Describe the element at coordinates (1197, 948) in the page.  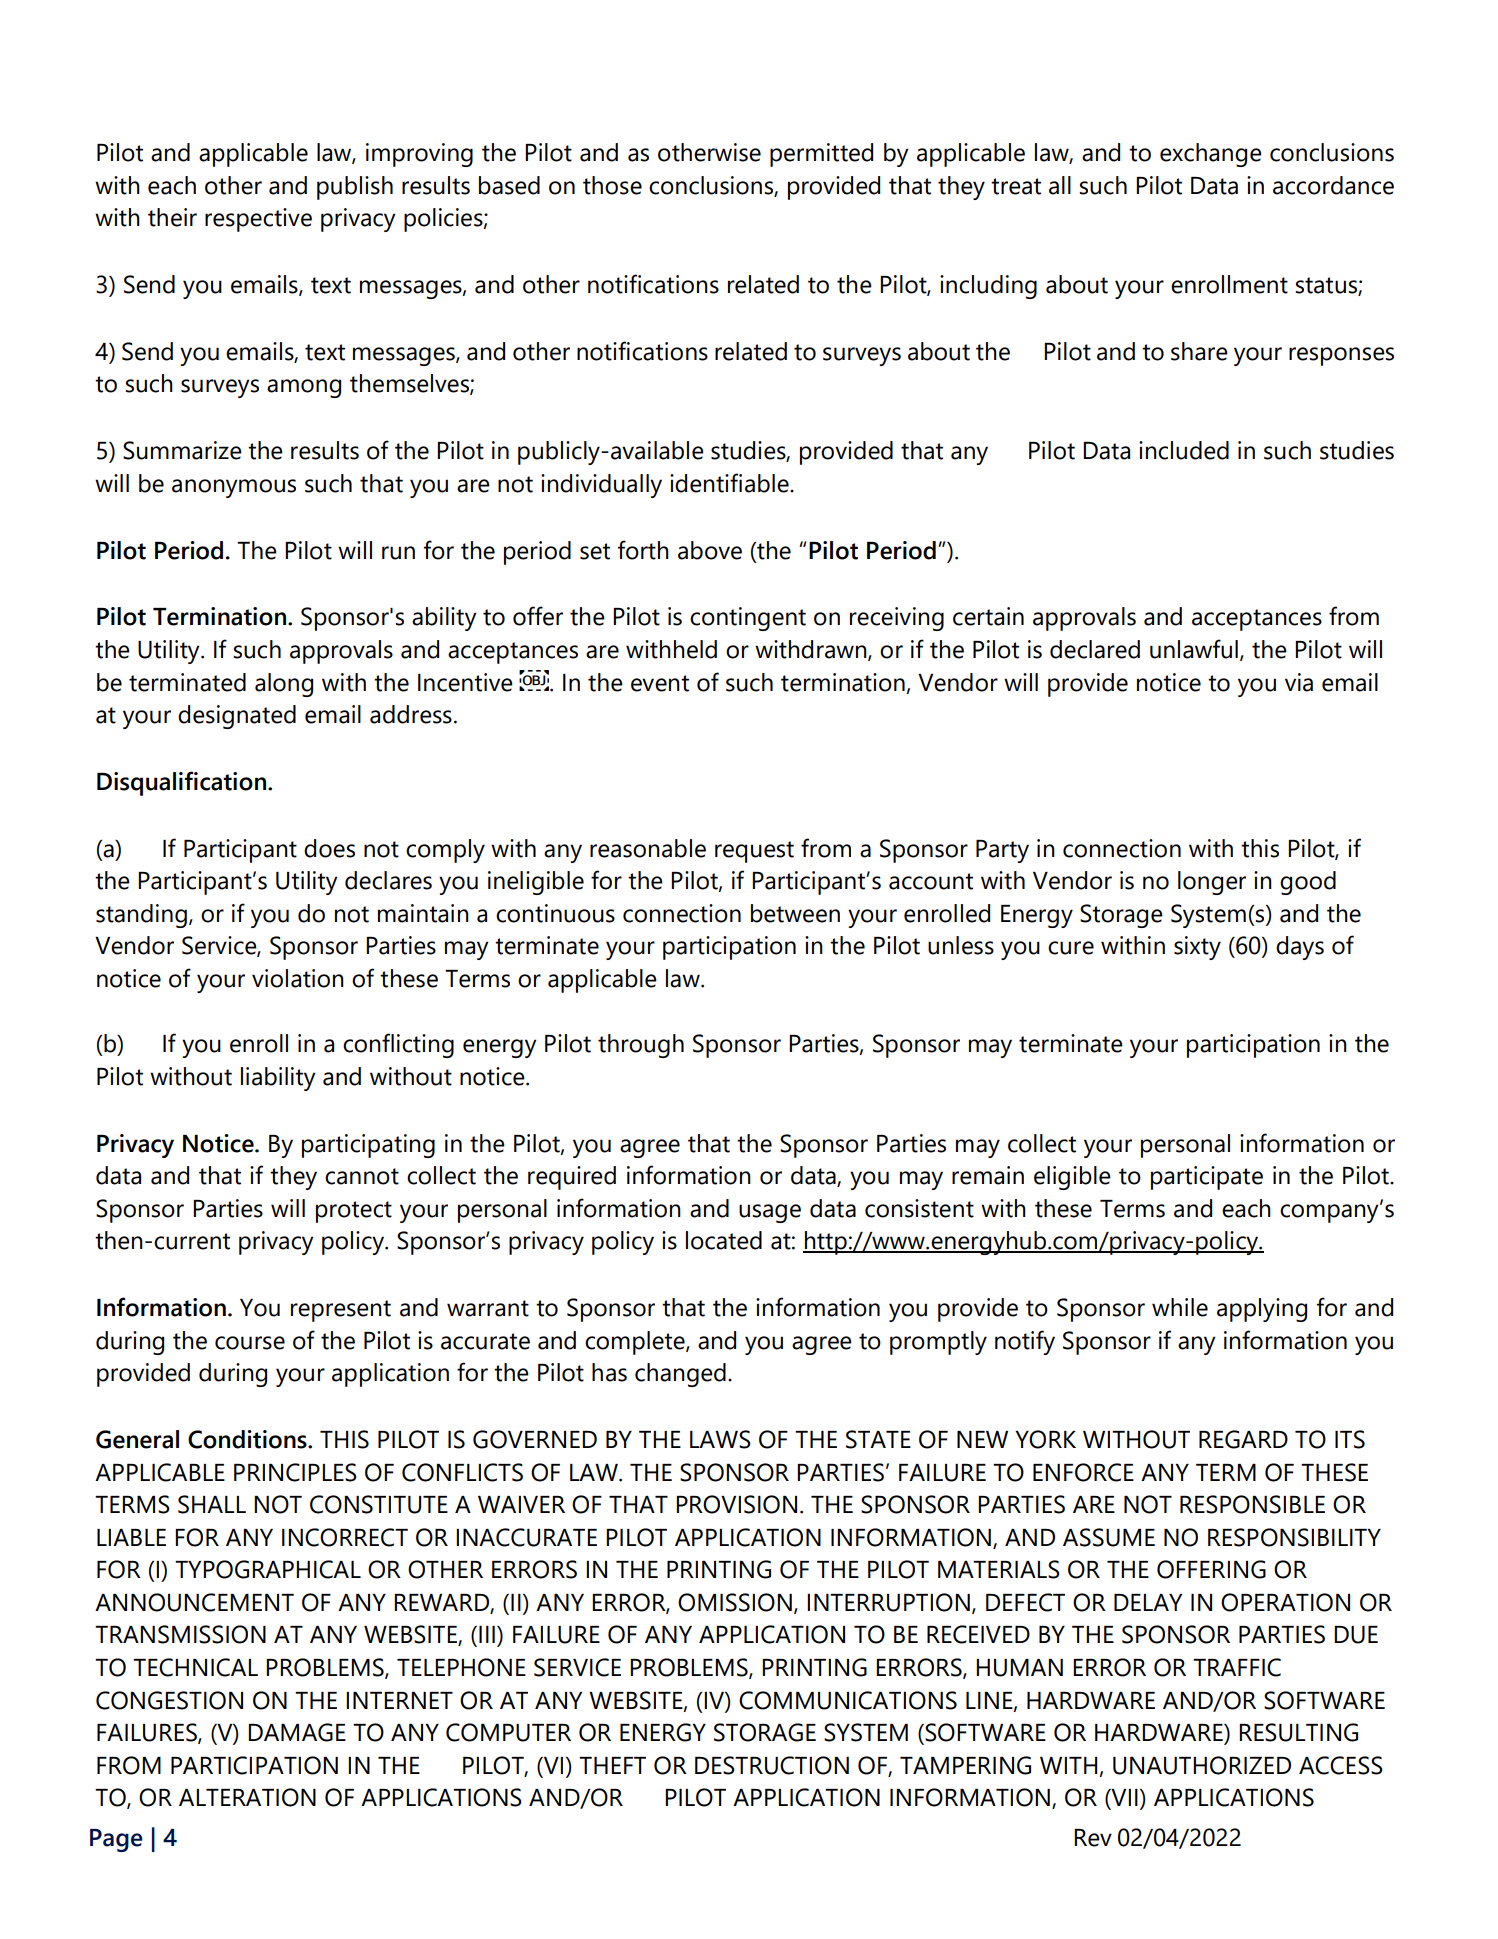
I see `sixty` at that location.
